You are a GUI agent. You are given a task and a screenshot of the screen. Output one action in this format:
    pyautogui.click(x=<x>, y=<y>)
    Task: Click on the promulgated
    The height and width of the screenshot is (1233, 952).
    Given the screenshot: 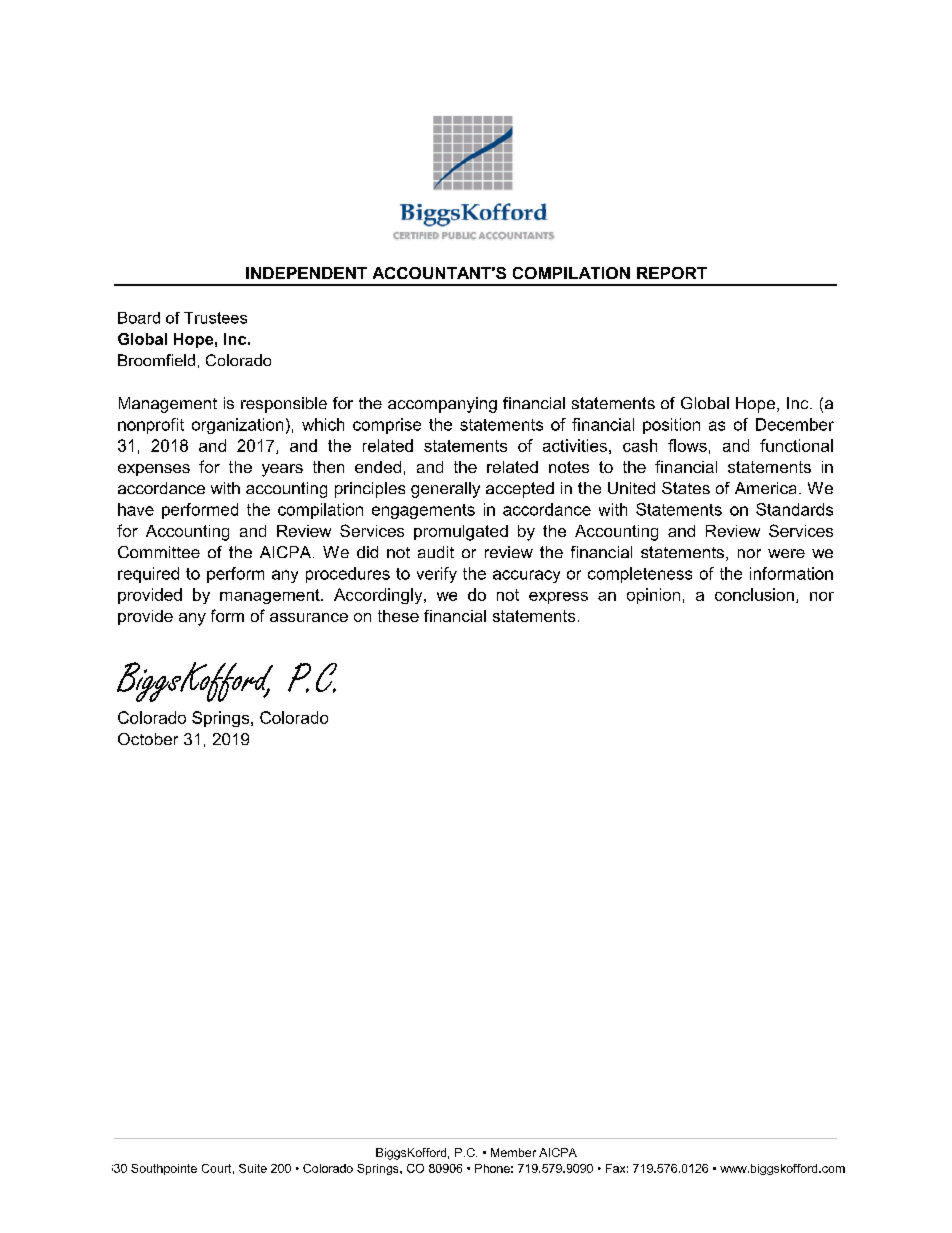 What is the action you would take?
    pyautogui.click(x=461, y=533)
